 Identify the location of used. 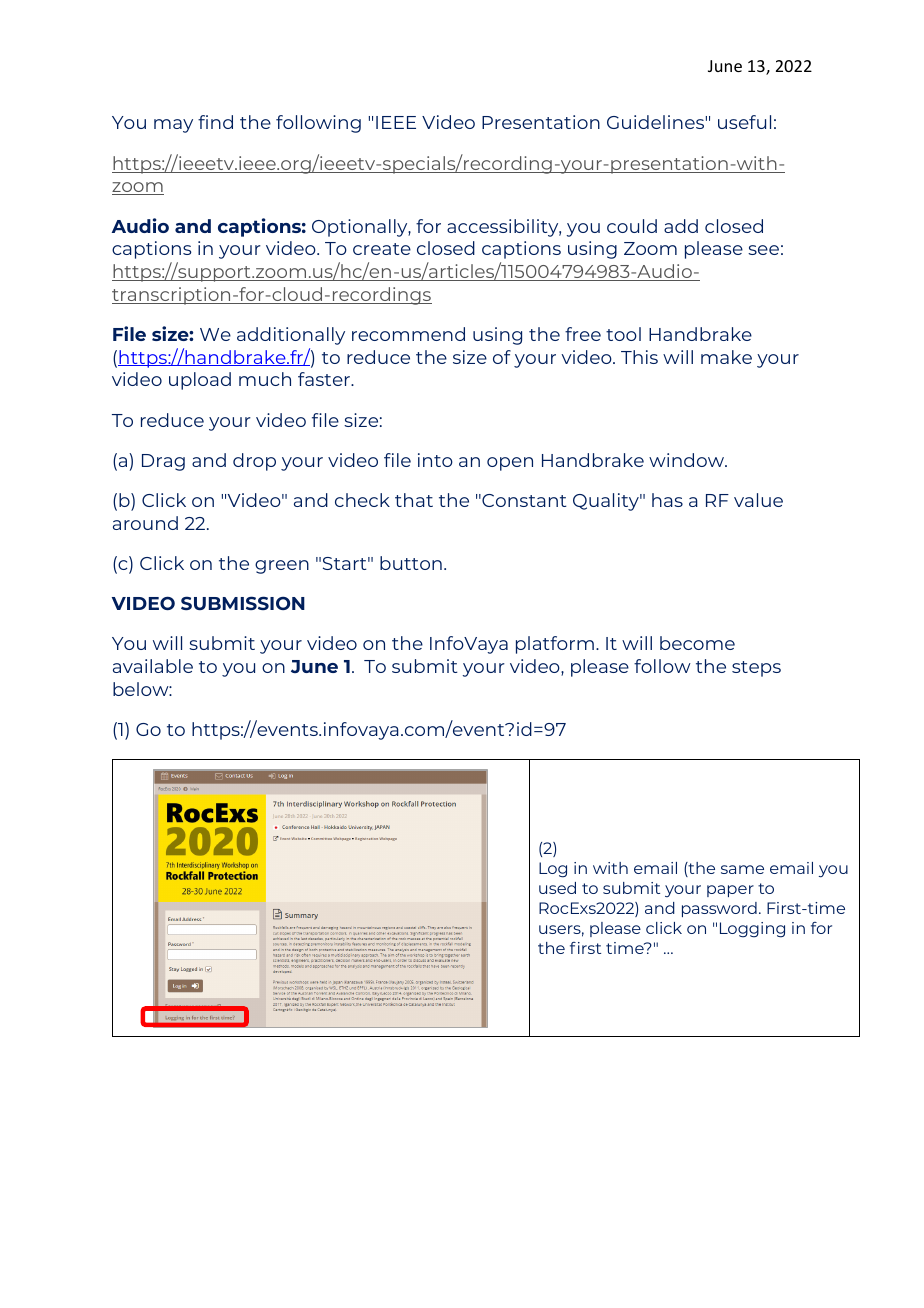
(557, 888).
